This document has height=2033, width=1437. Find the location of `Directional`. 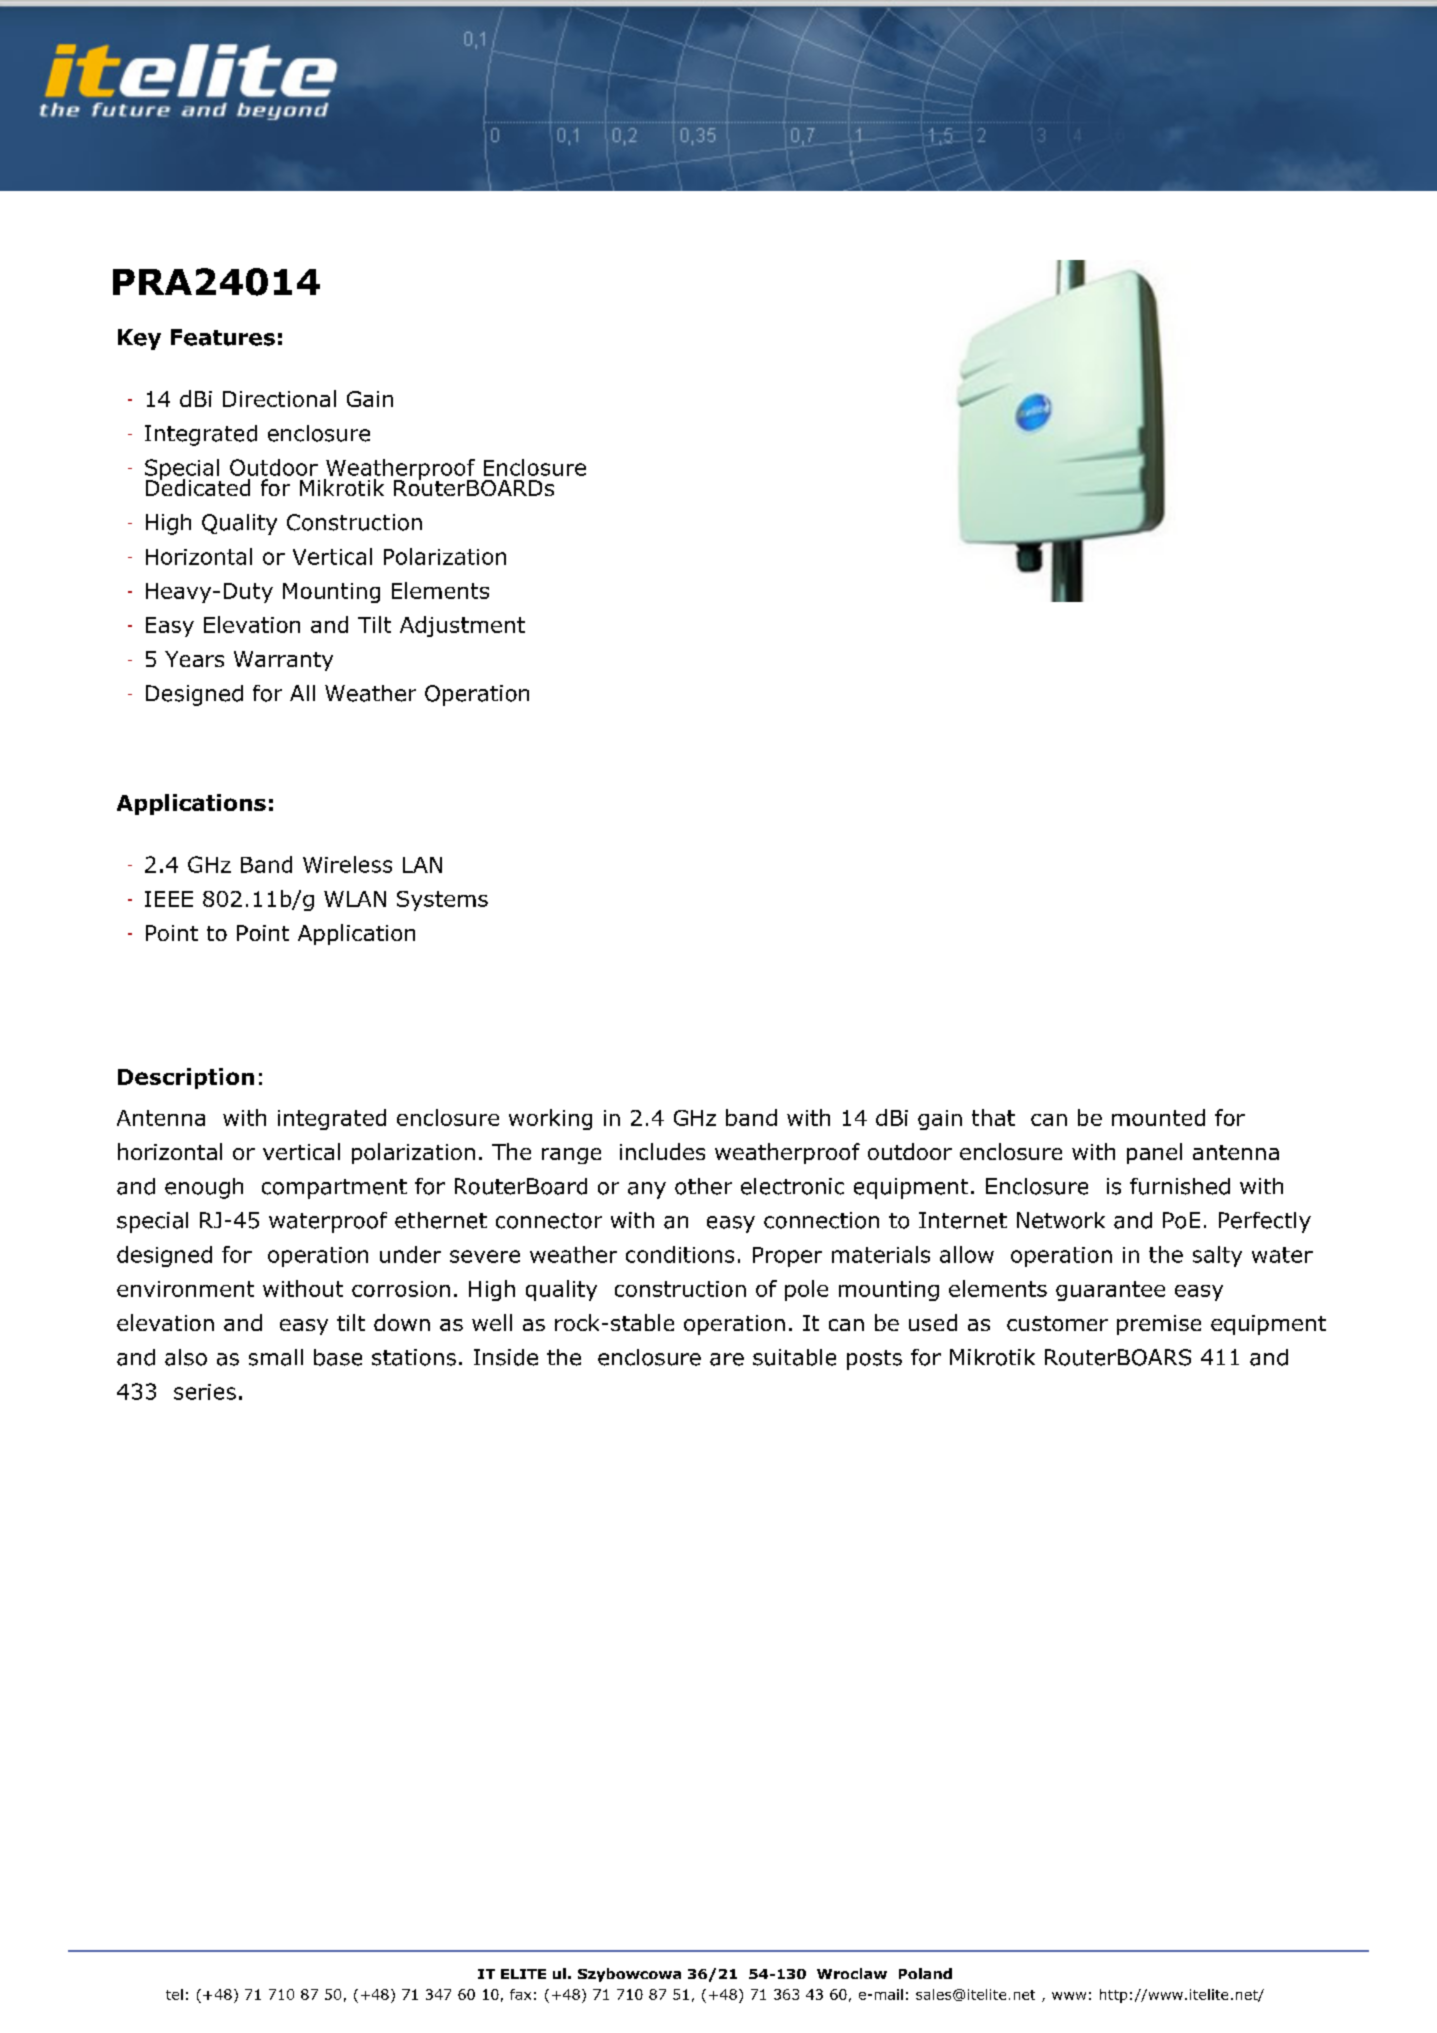

Directional is located at coordinates (279, 398).
